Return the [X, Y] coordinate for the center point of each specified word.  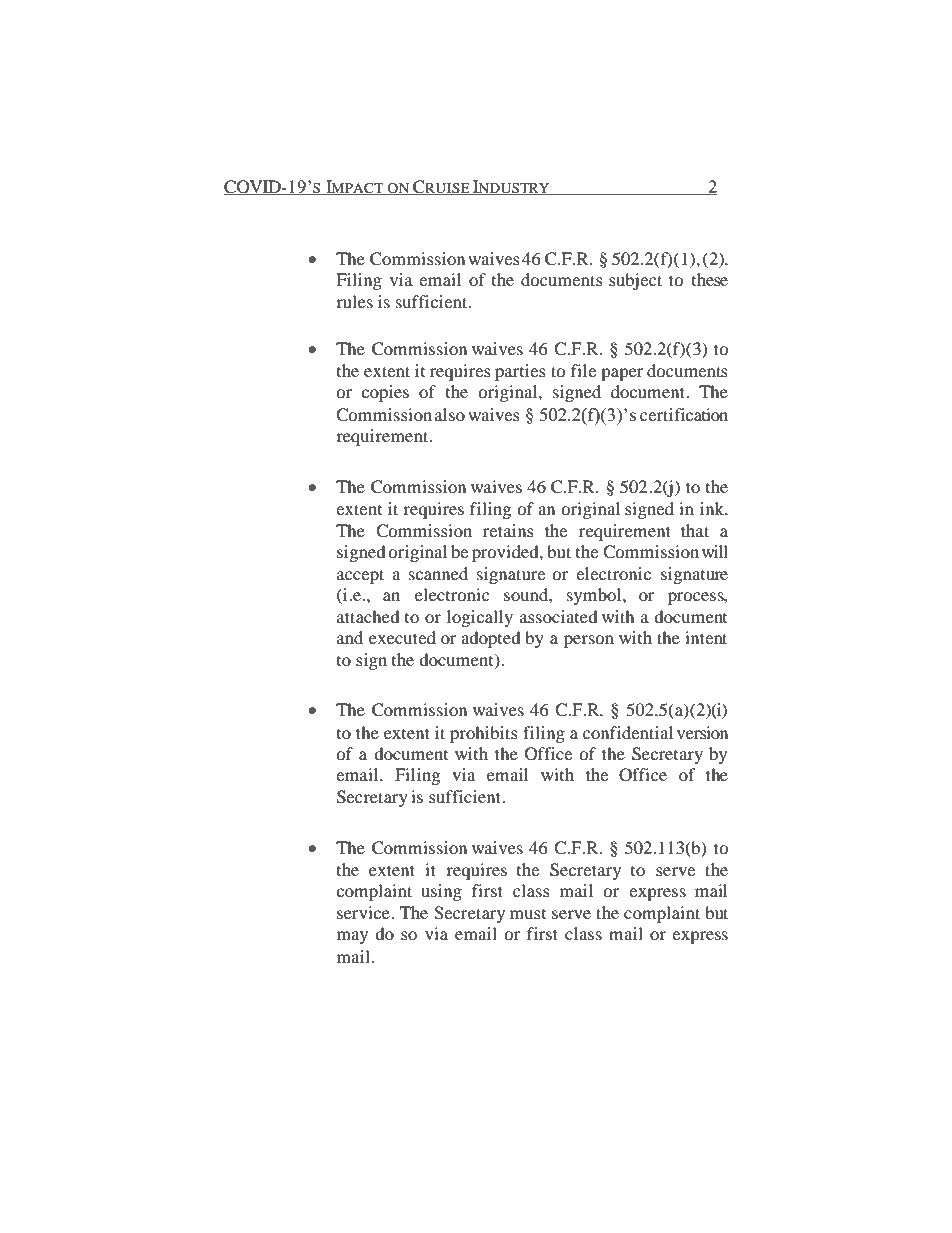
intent [706, 637]
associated [559, 616]
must [528, 914]
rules [354, 301]
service [364, 912]
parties [520, 372]
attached [368, 616]
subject [635, 281]
